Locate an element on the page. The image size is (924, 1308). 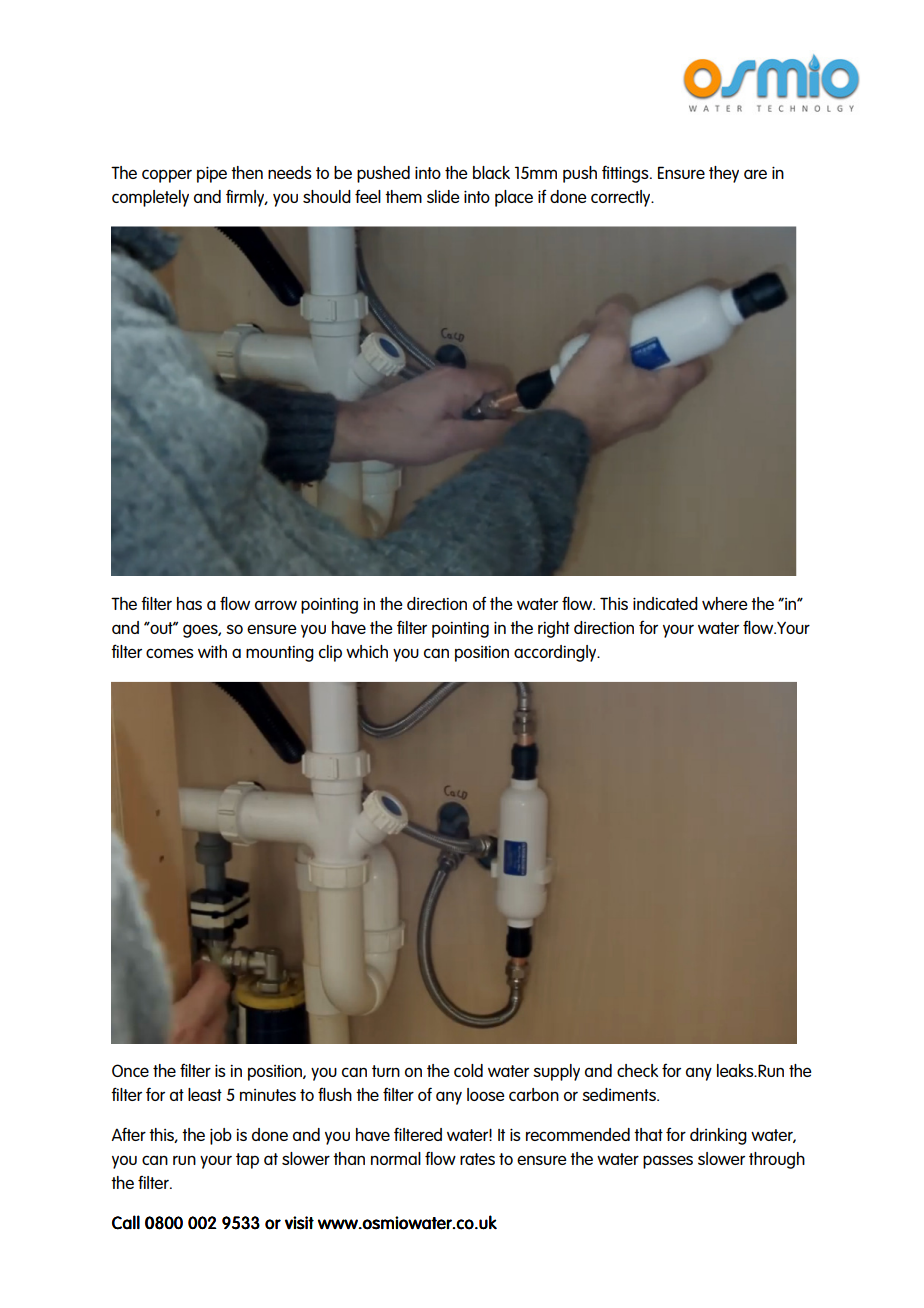
job is located at coordinates (221, 1136).
